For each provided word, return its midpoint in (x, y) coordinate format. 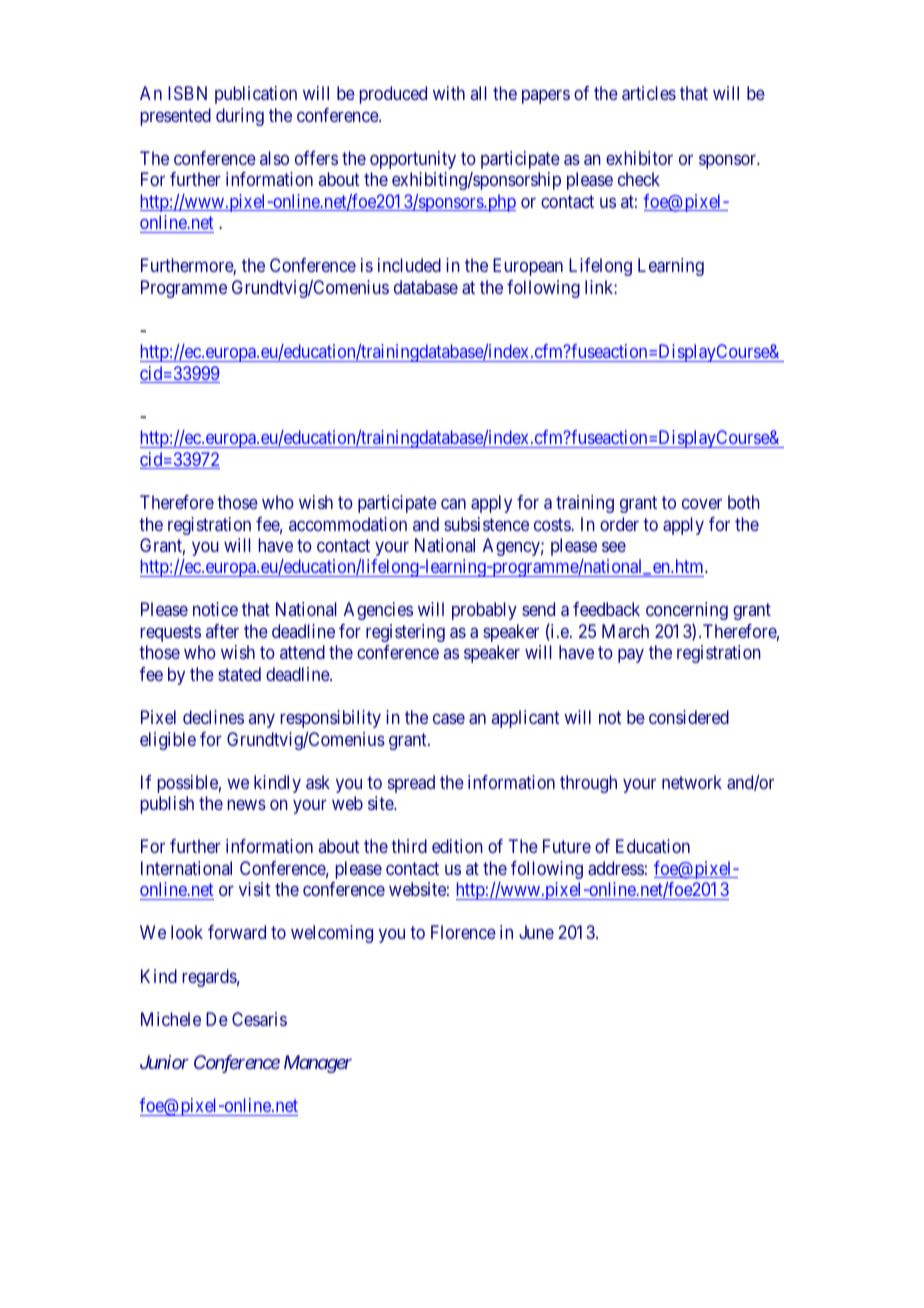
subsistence (486, 524)
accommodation (348, 524)
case (449, 719)
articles (649, 93)
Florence (463, 932)
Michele (171, 1019)
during (240, 117)
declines (213, 717)
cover (702, 504)
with (449, 93)
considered (689, 717)
